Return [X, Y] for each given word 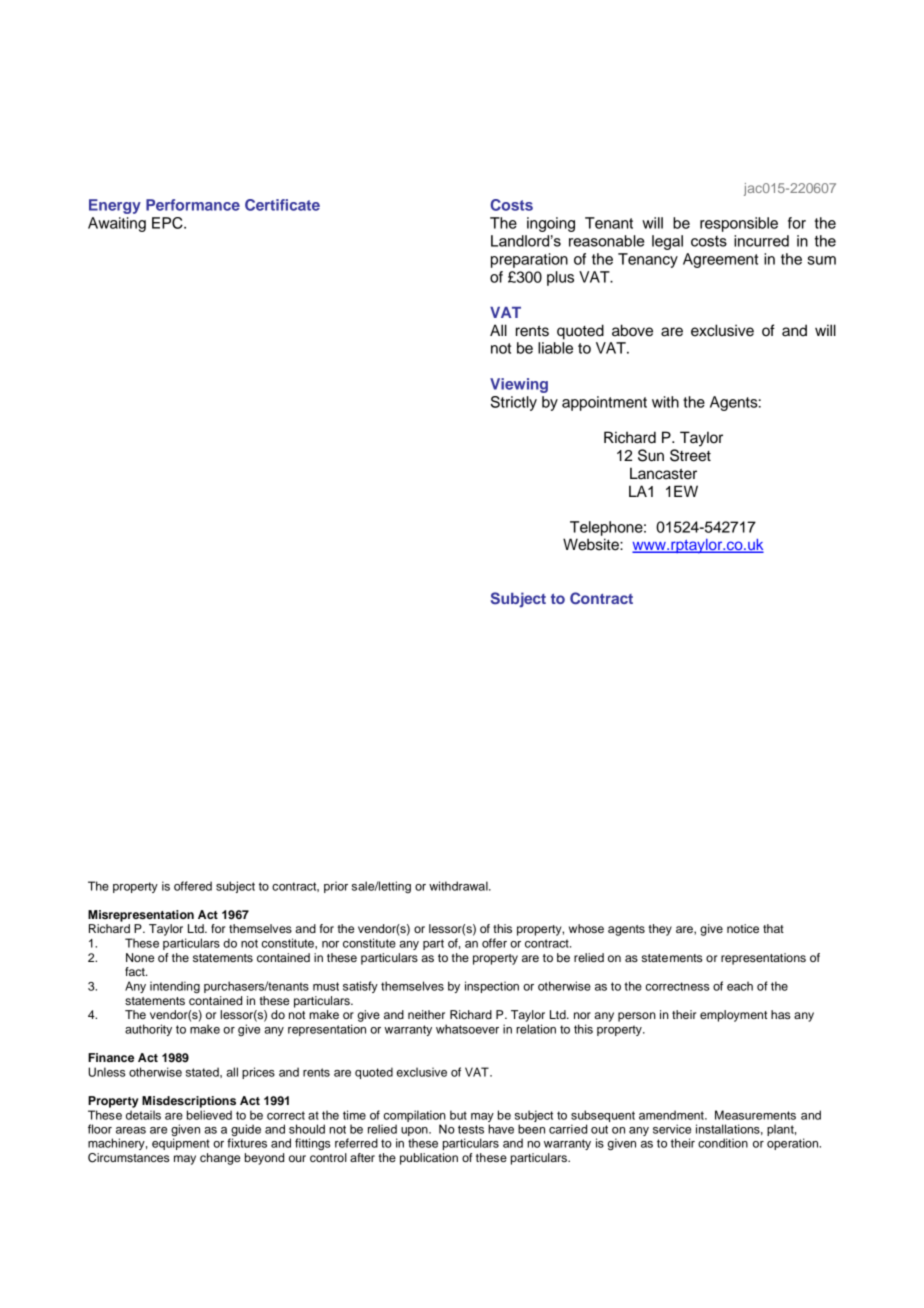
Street [690, 455]
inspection [492, 987]
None [140, 957]
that [773, 928]
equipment [181, 1143]
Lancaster [663, 473]
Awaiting [117, 224]
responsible [739, 224]
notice [743, 928]
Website [592, 544]
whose [586, 928]
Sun [651, 455]
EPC [168, 223]
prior [336, 887]
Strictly [514, 403]
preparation [529, 260]
